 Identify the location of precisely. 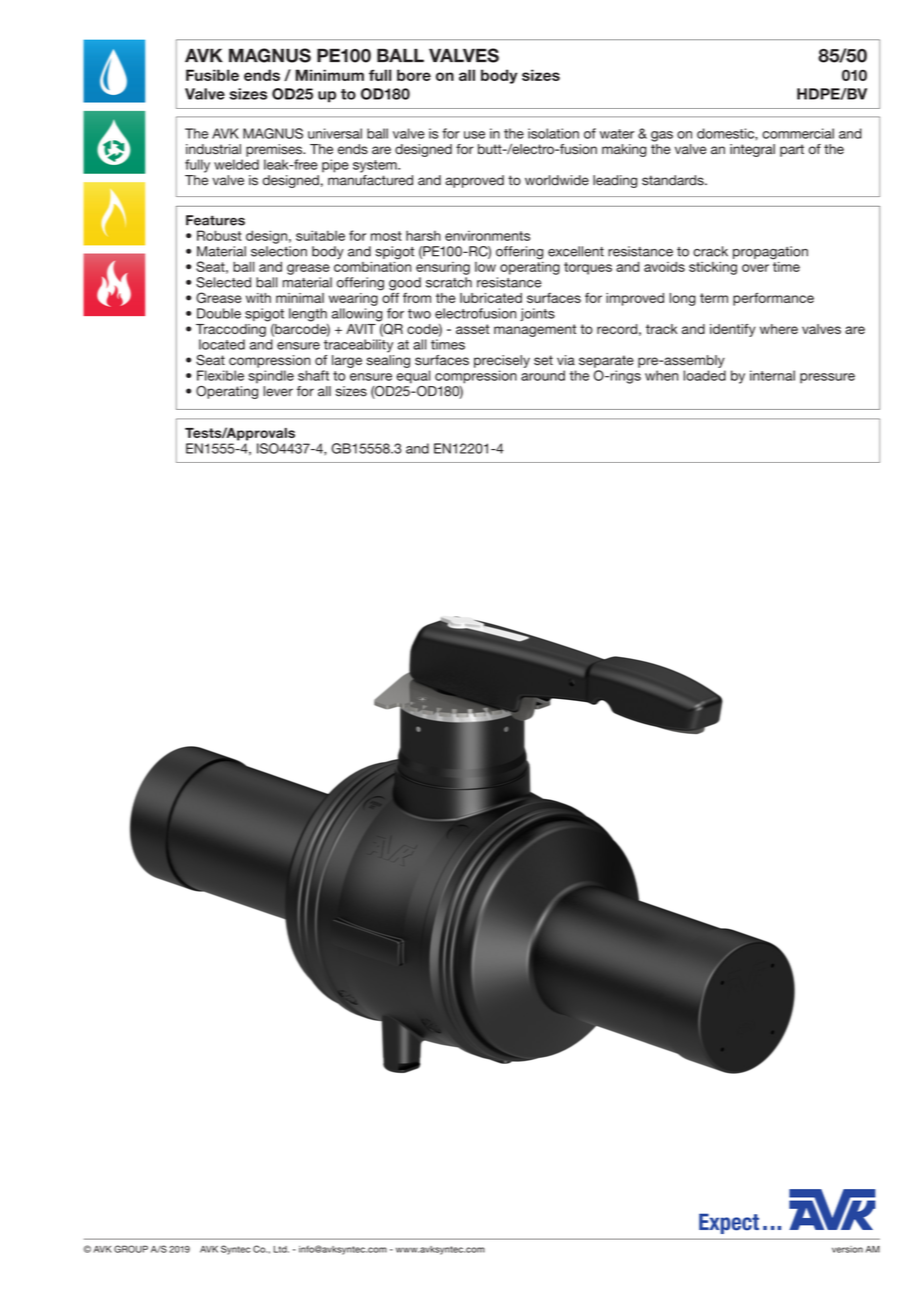
(502, 361).
